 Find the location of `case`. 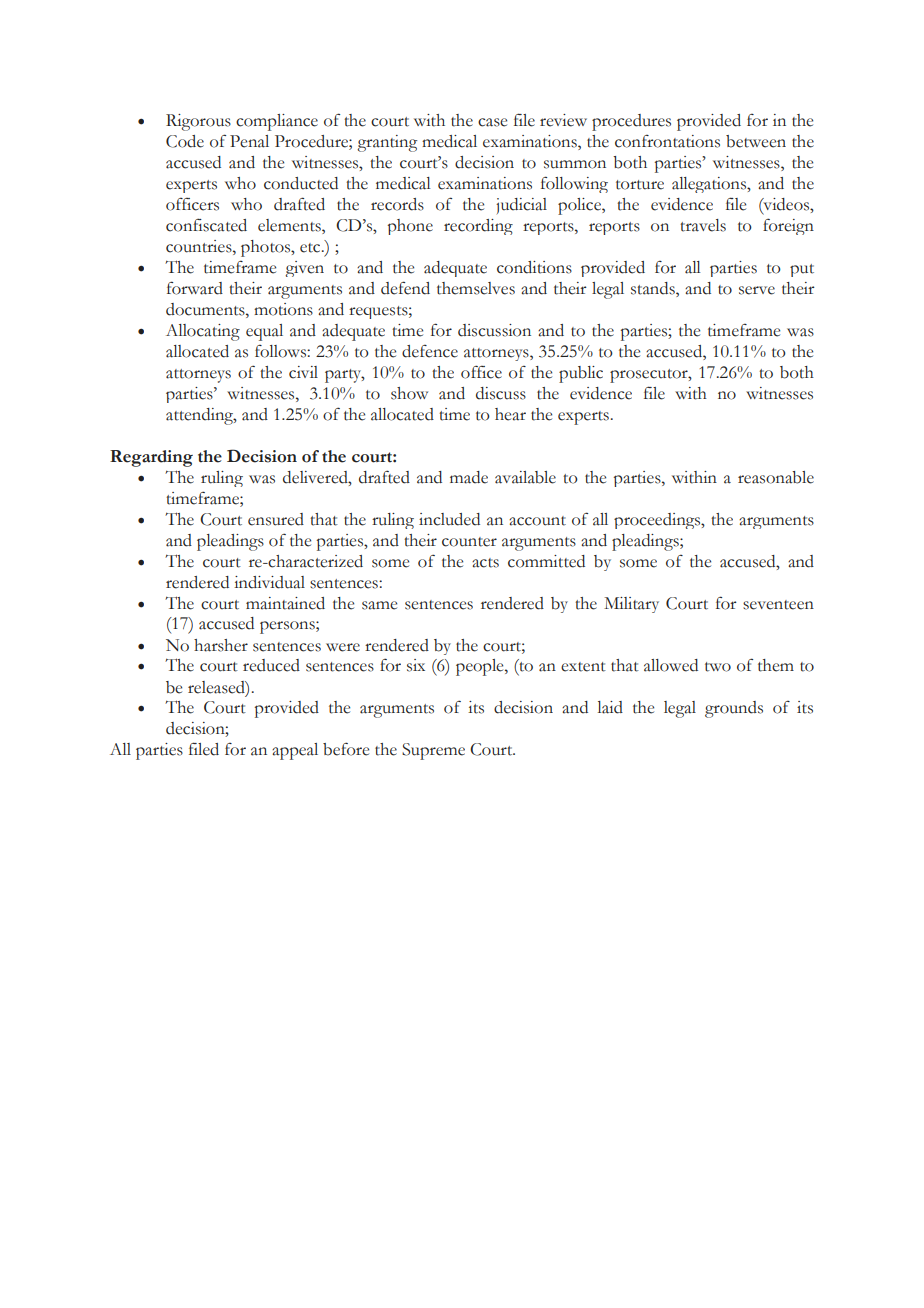

case is located at coordinates (492, 122).
